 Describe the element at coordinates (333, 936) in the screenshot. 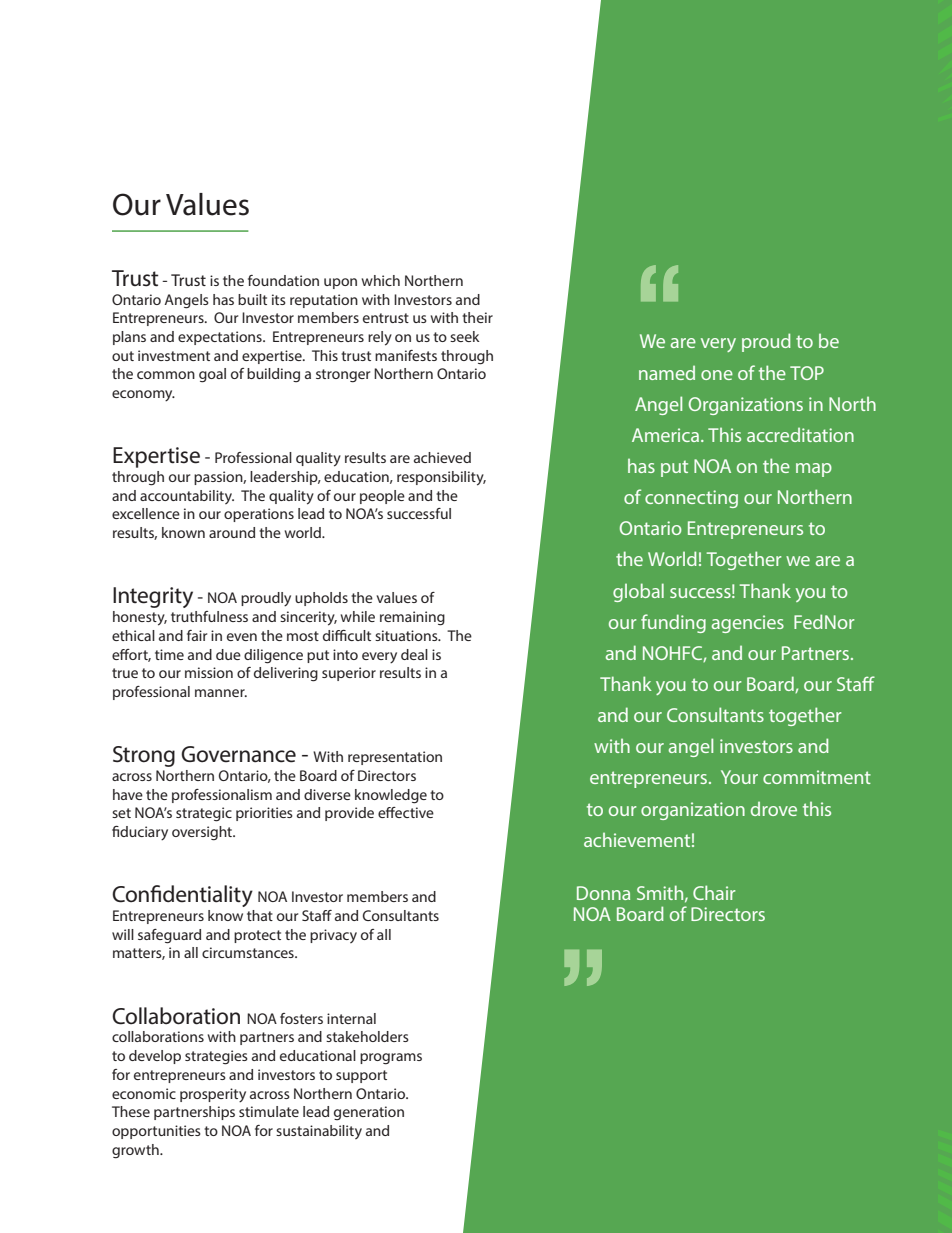

I see `privacy` at that location.
